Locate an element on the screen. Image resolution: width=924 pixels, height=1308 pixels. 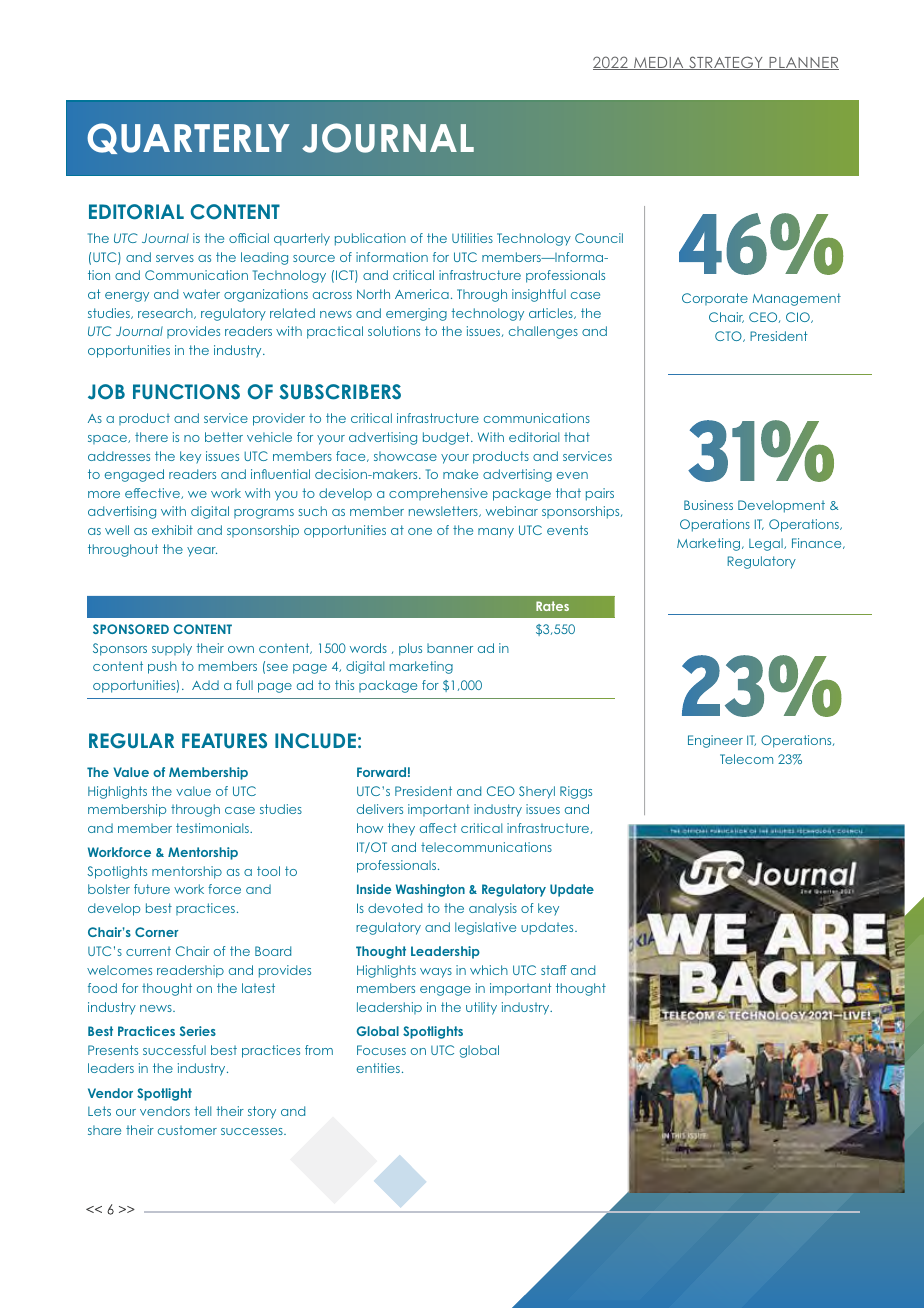
STRATEGY is located at coordinates (726, 63).
